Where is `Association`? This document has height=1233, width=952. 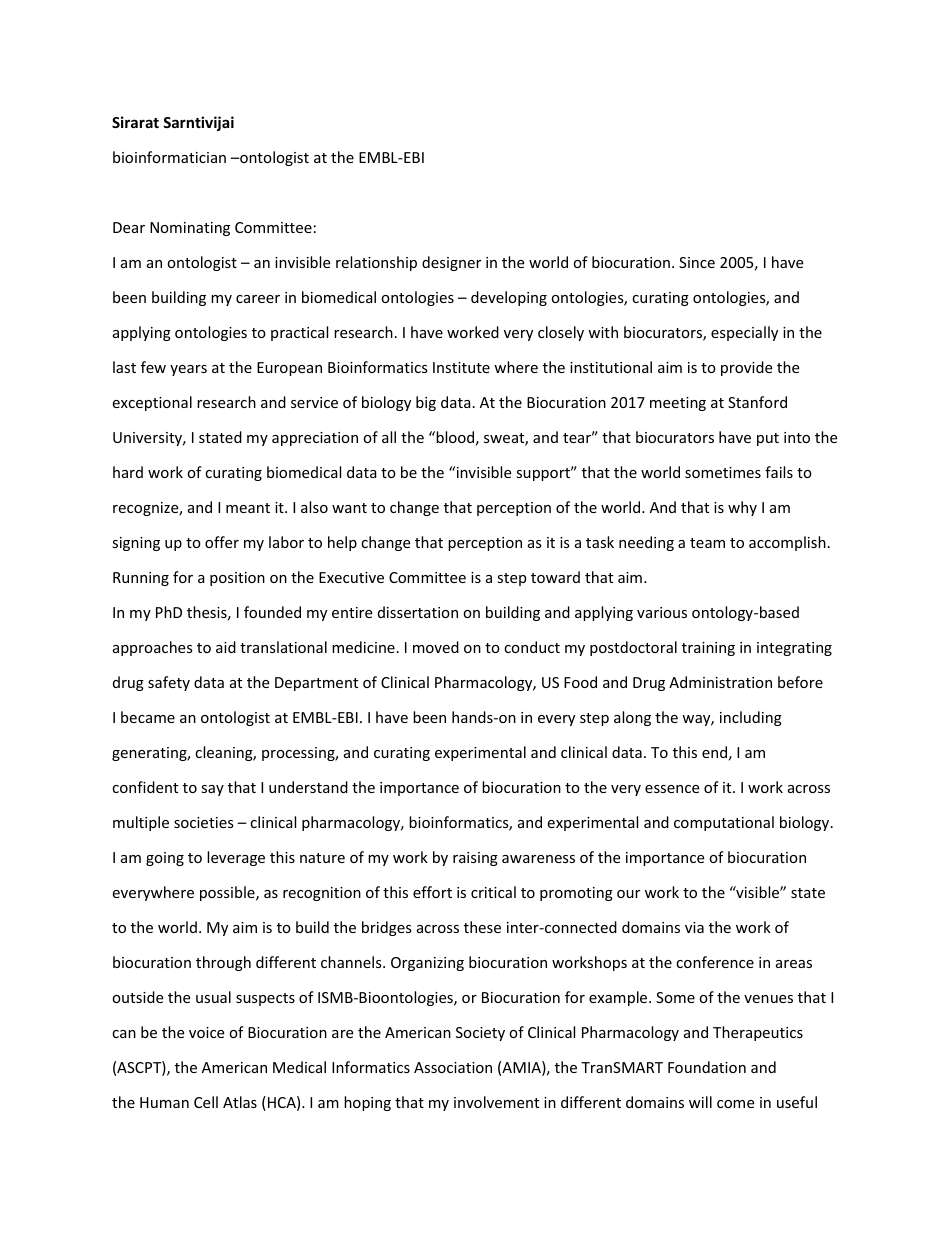
Association is located at coordinates (453, 1067).
